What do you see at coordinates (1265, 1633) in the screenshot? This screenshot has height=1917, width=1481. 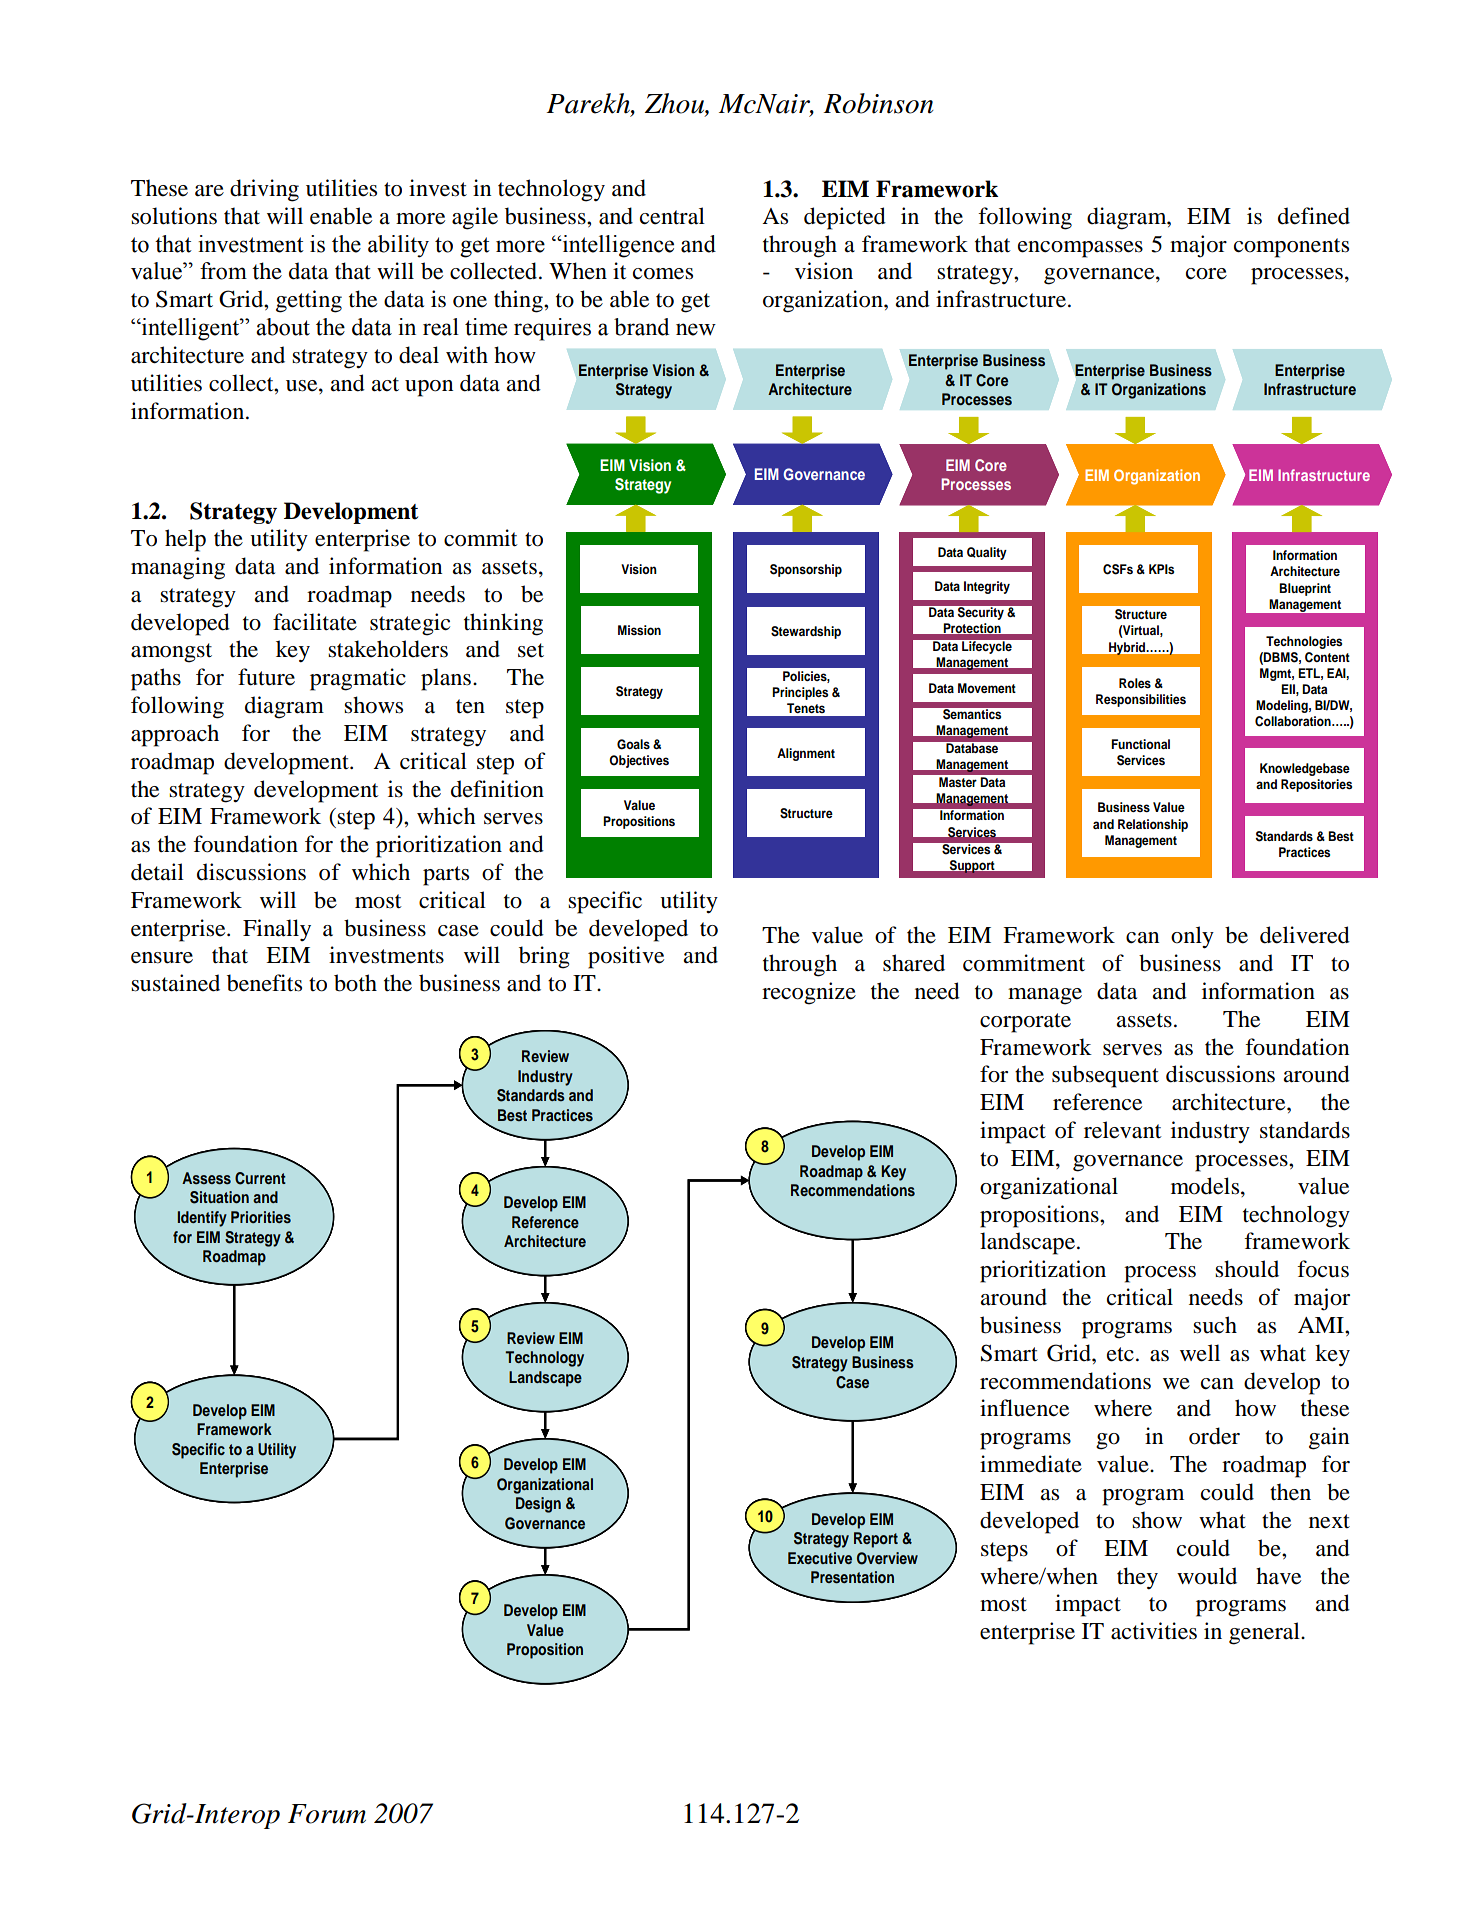 I see `general` at bounding box center [1265, 1633].
